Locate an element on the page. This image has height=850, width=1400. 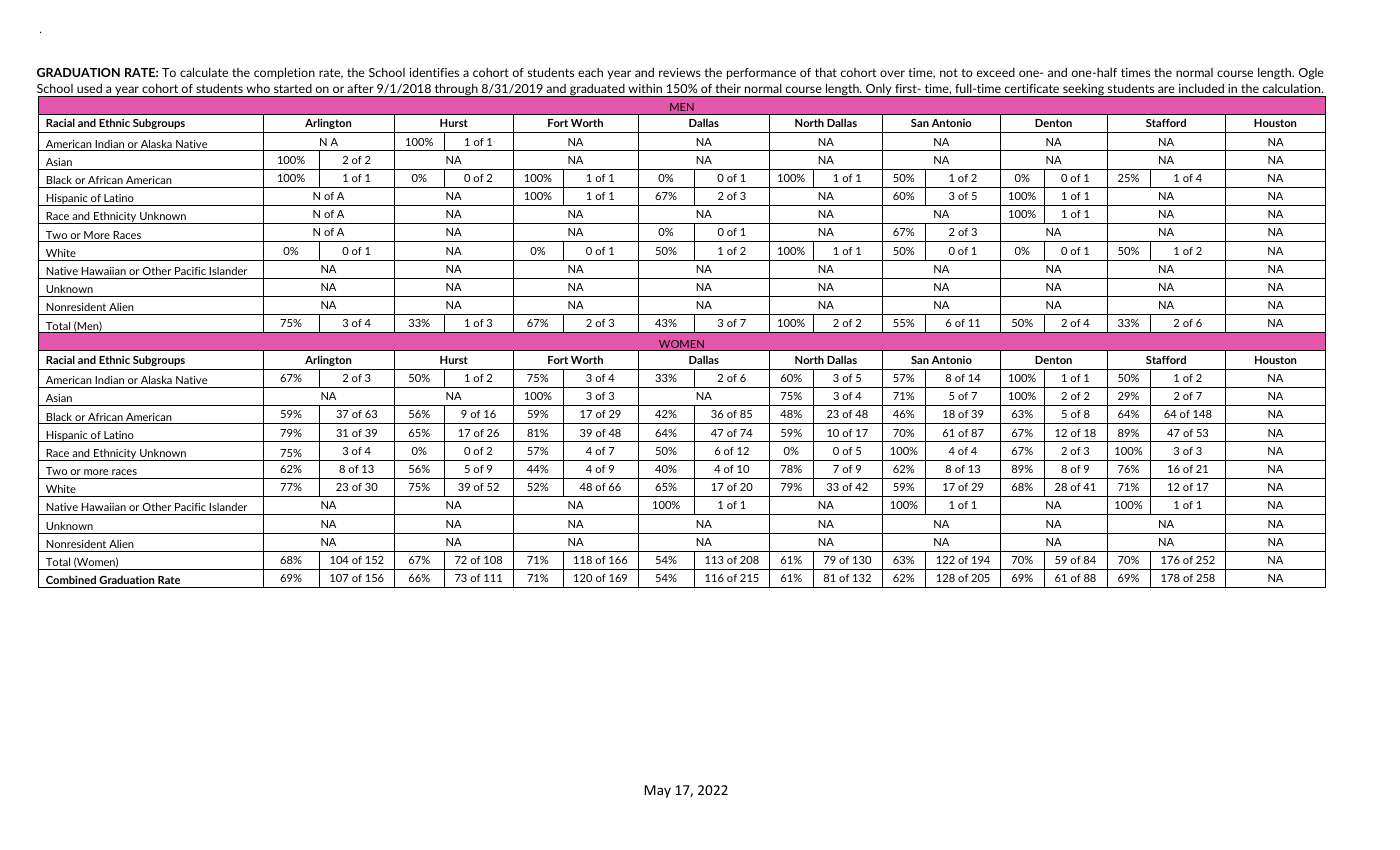
through is located at coordinates (456, 90).
